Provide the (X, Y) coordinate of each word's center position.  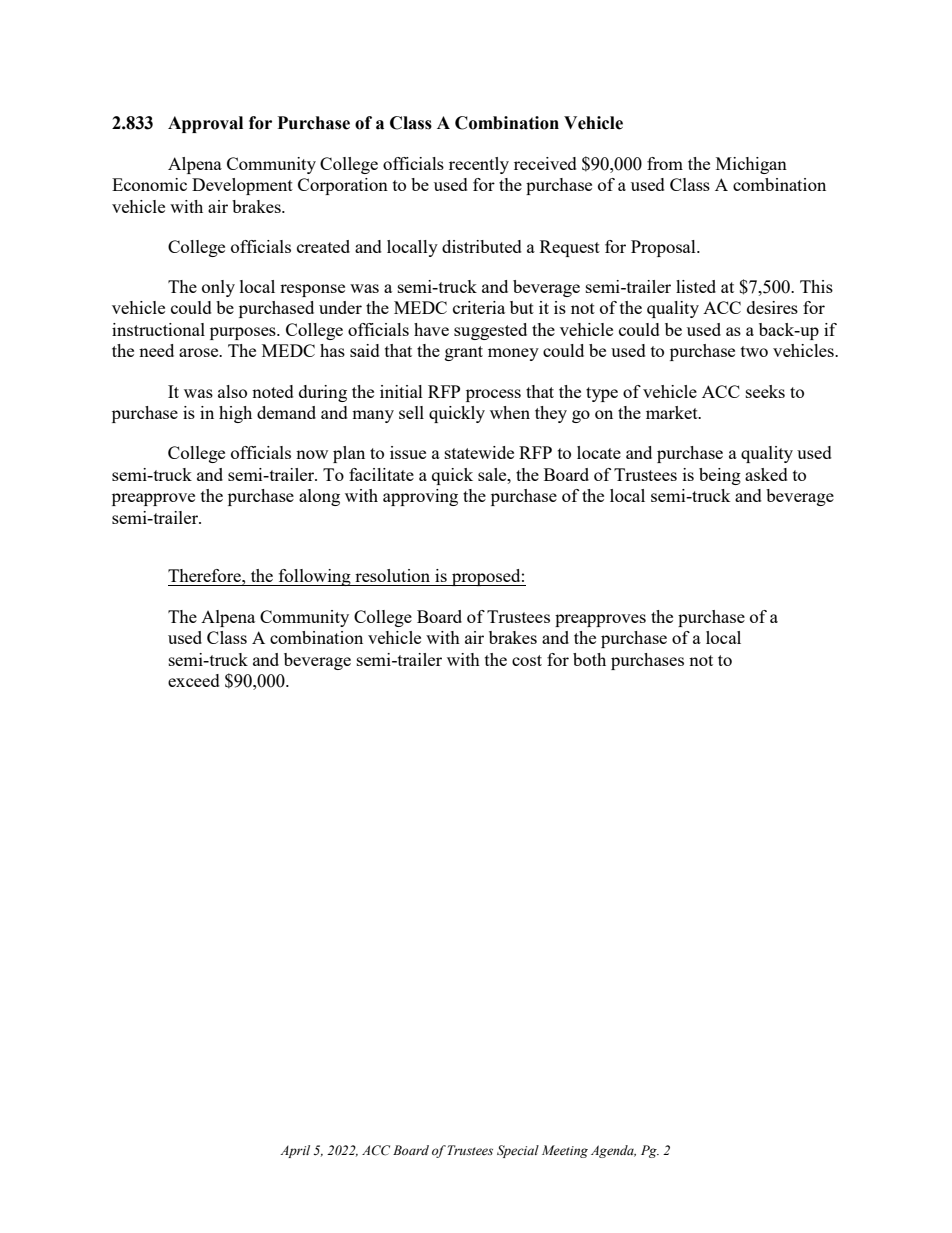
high (235, 414)
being (720, 476)
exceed (194, 680)
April (295, 1151)
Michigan (751, 165)
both (589, 659)
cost (527, 660)
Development (242, 186)
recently (479, 165)
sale (493, 474)
